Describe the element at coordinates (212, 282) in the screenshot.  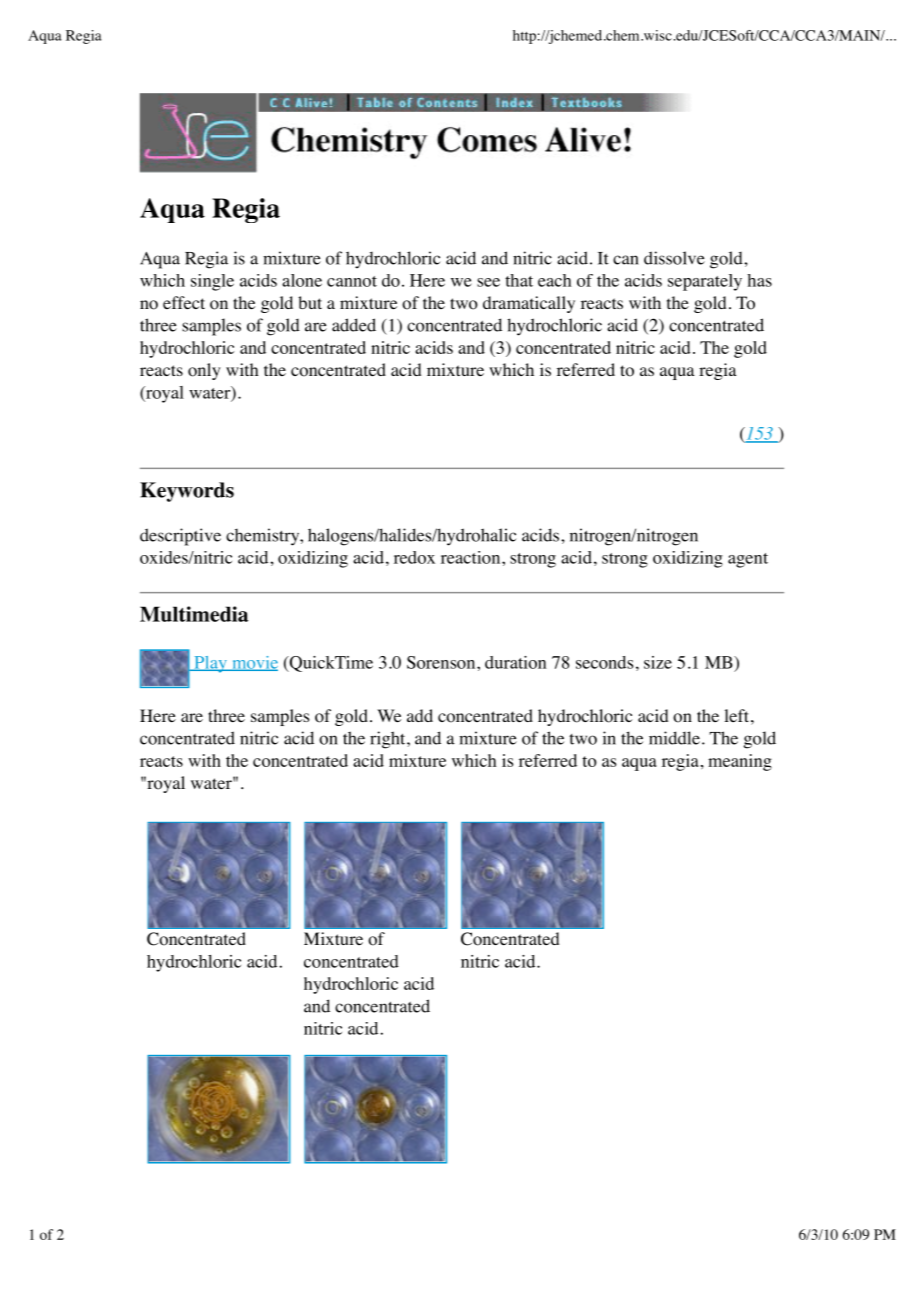
I see `single` at that location.
